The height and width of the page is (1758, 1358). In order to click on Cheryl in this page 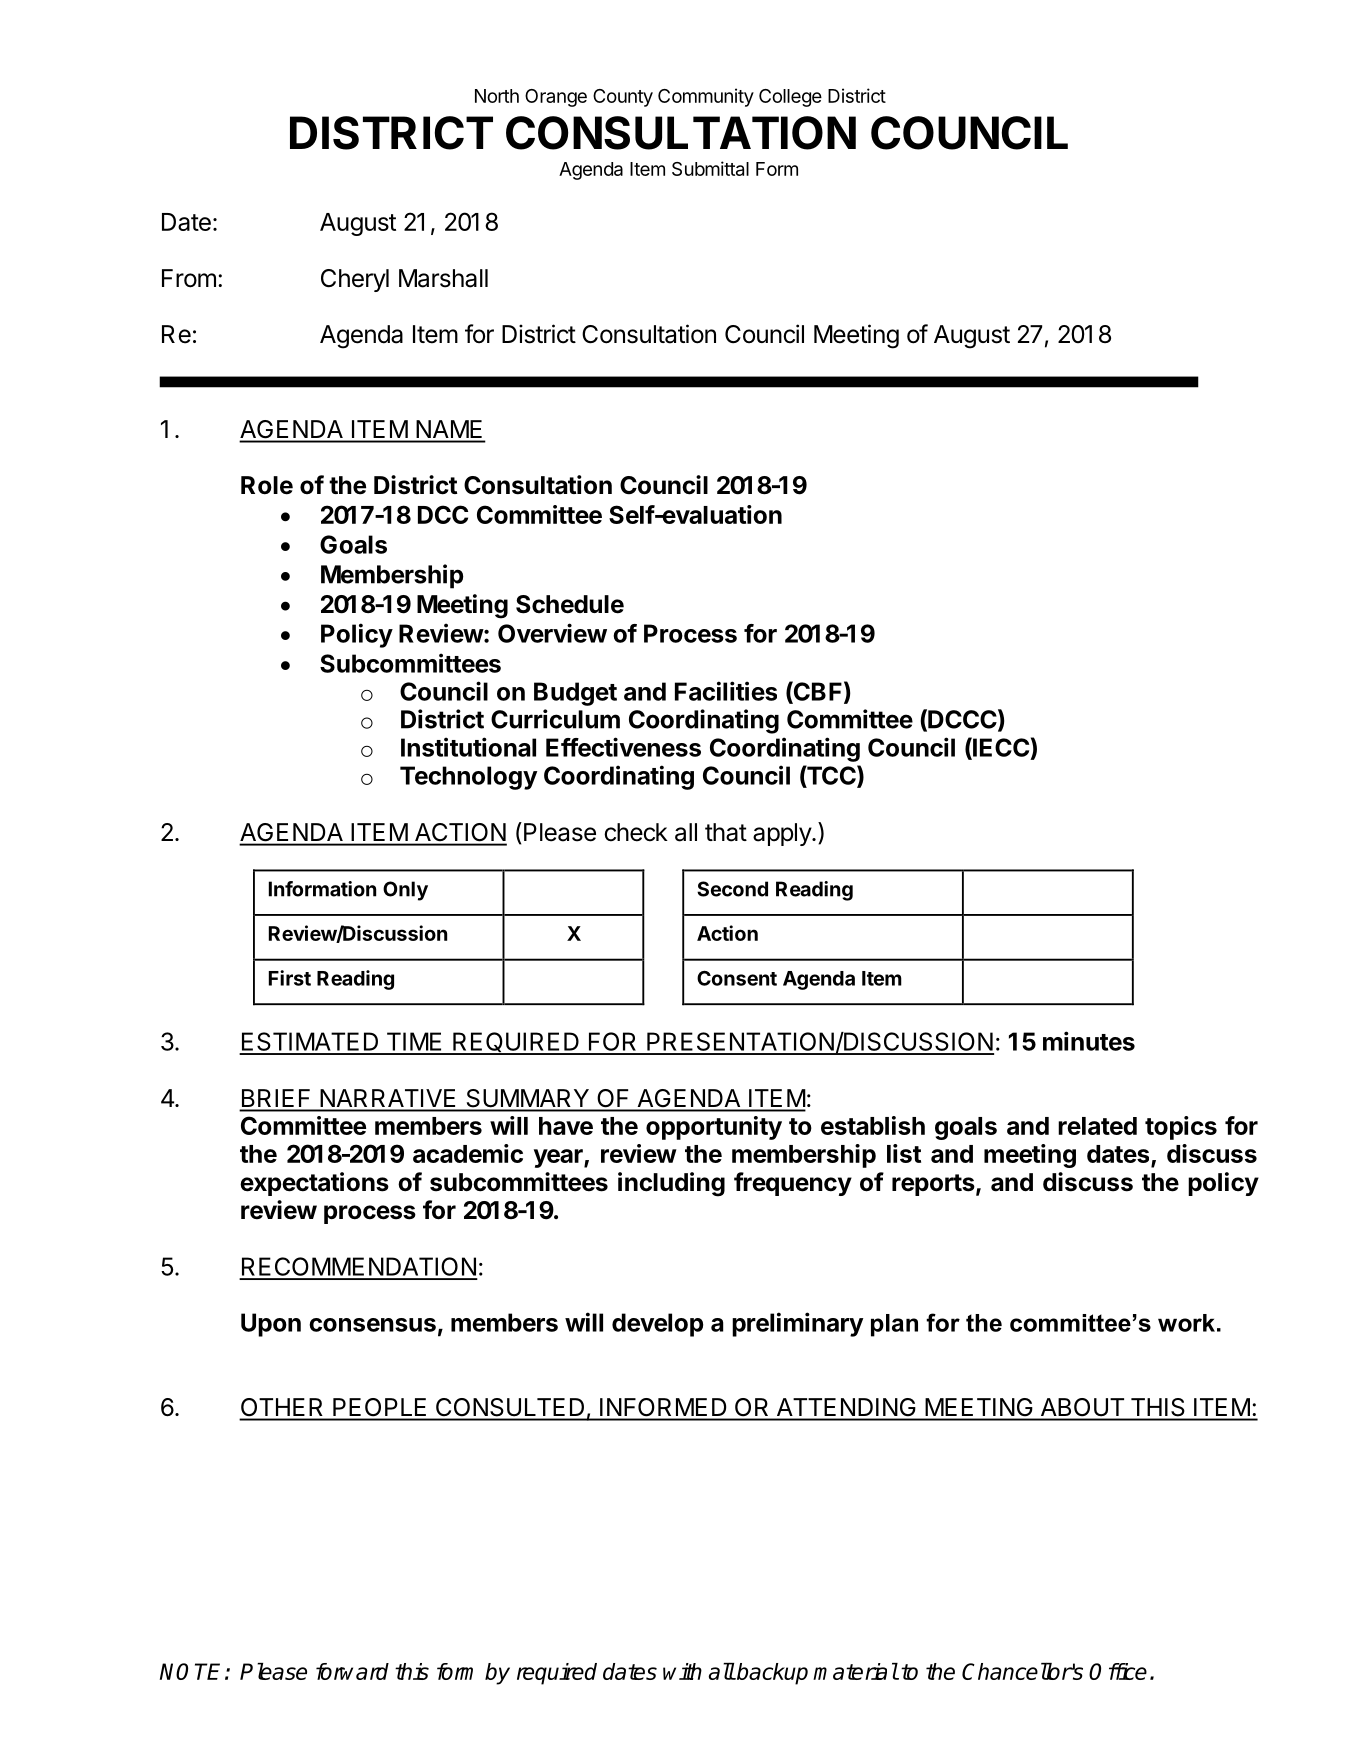, I will do `click(355, 280)`.
